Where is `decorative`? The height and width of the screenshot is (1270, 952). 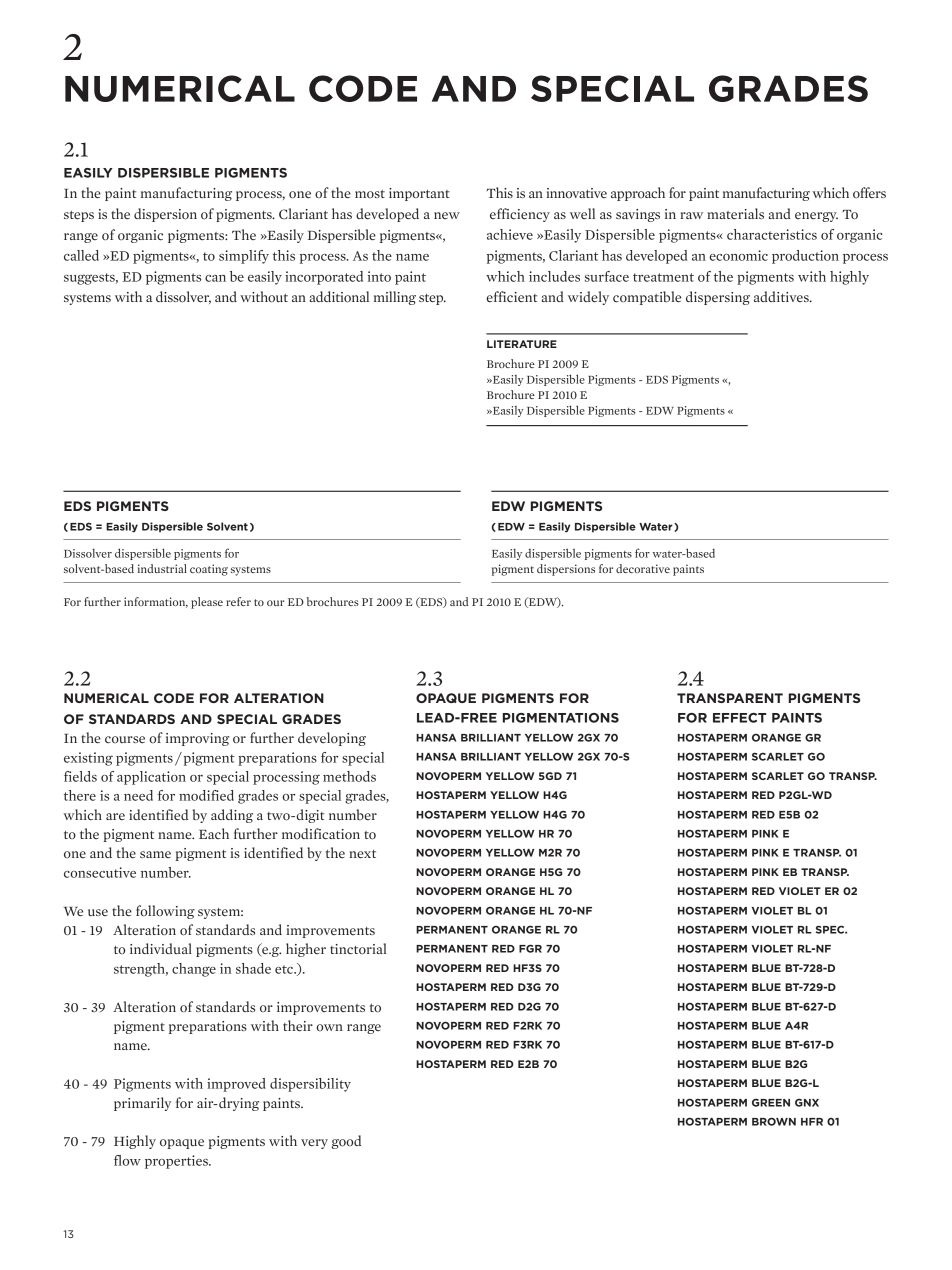 decorative is located at coordinates (643, 568).
